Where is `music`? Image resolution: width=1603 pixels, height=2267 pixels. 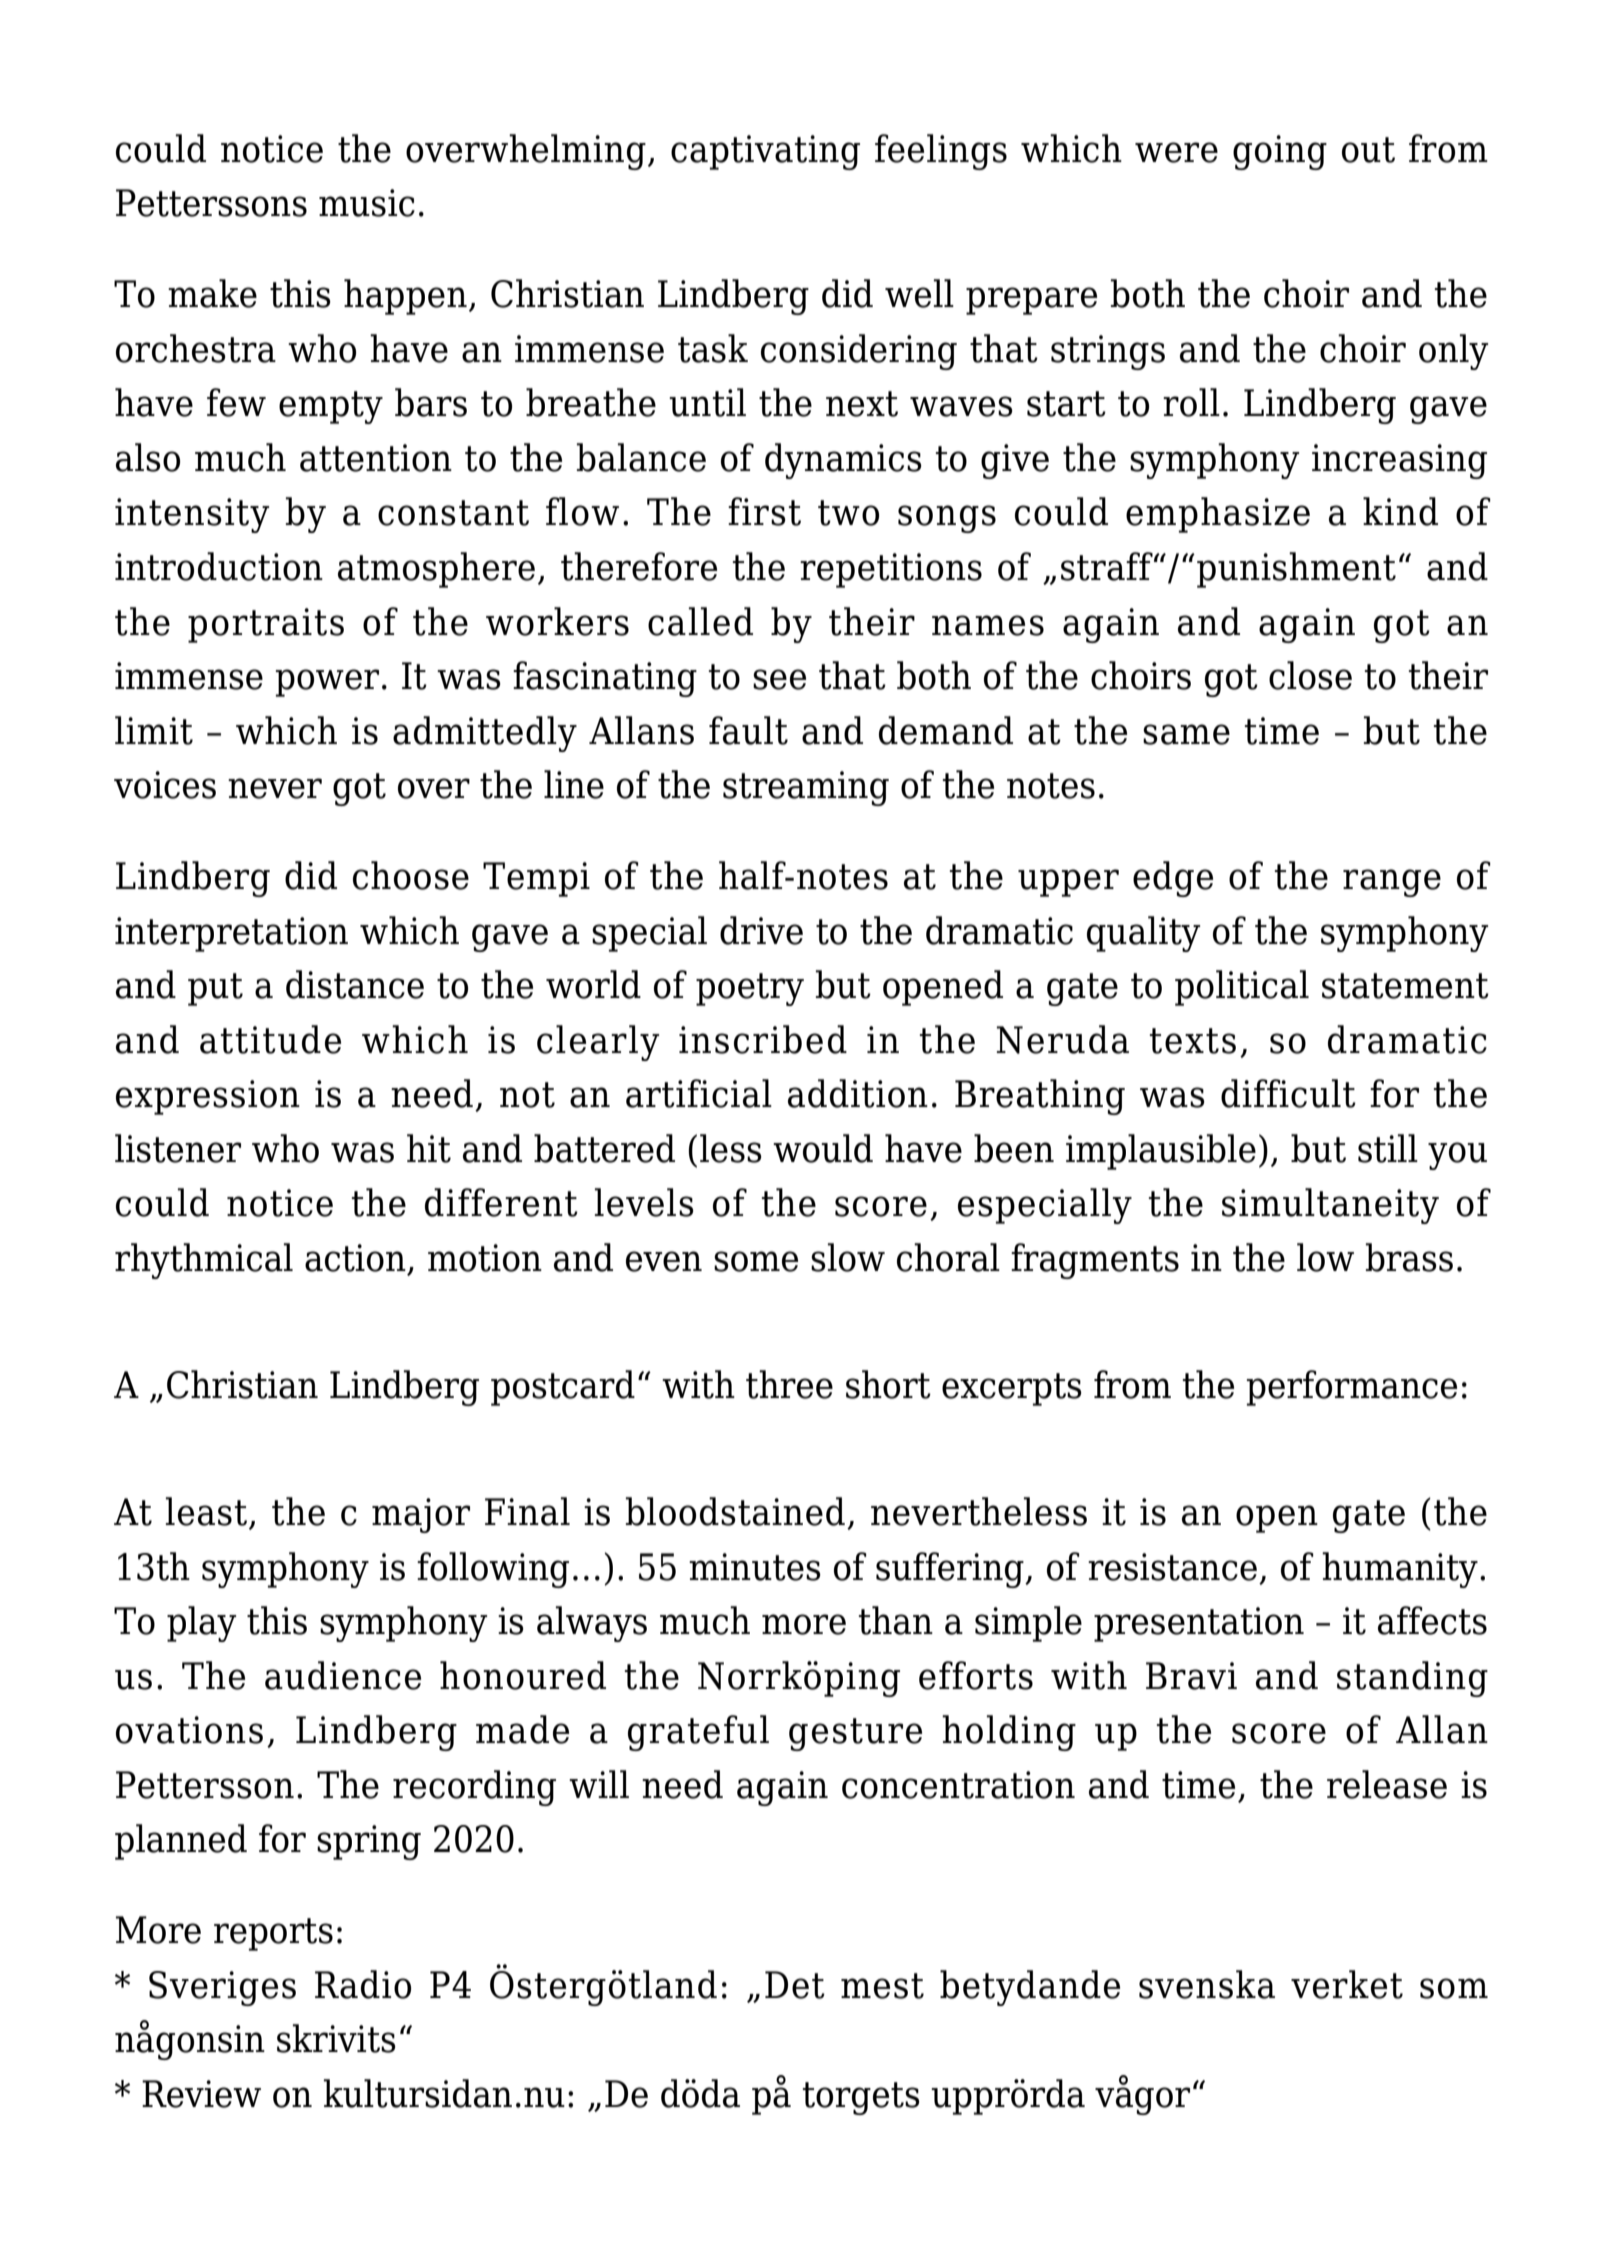
music is located at coordinates (367, 203).
